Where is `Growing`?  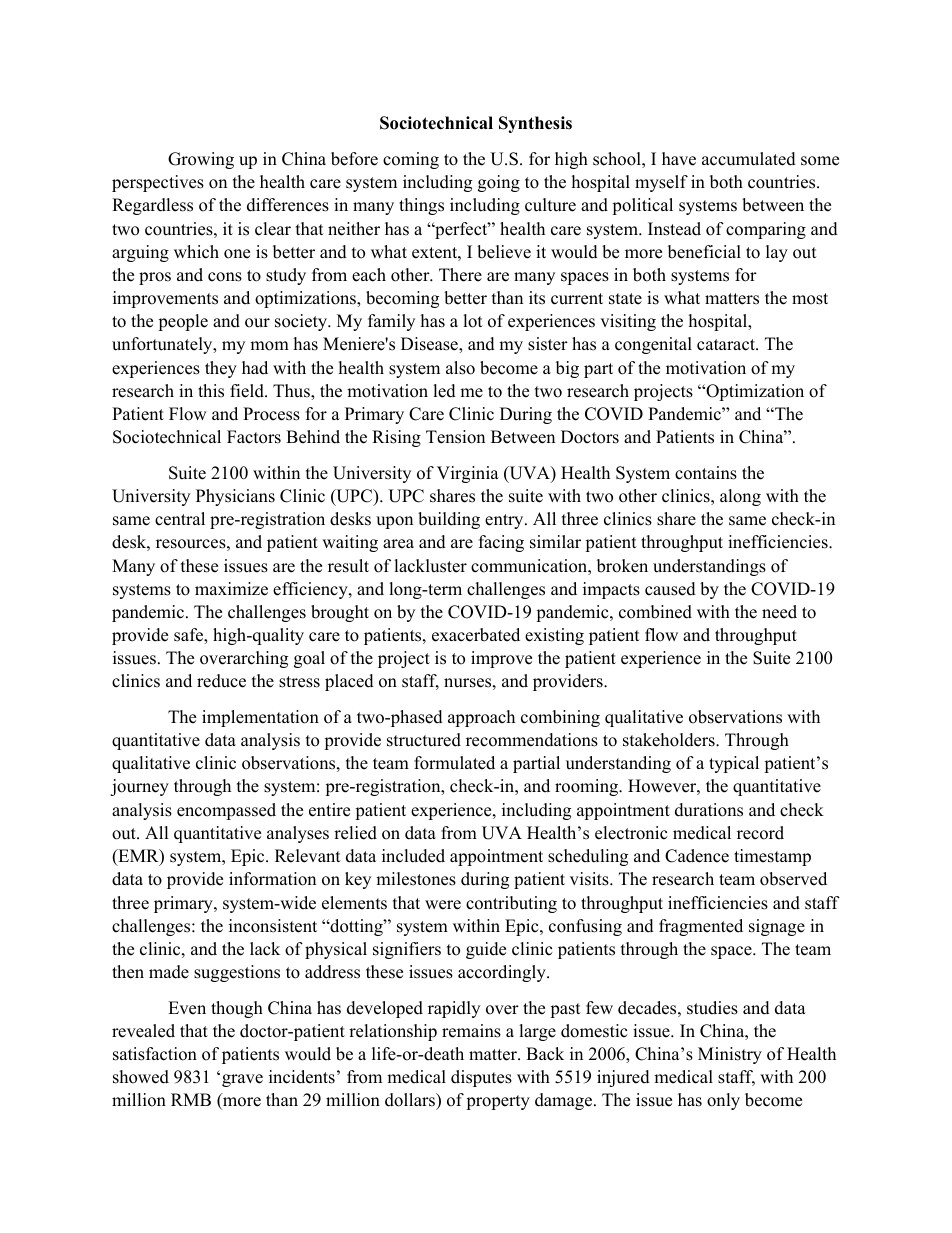
Growing is located at coordinates (201, 160).
